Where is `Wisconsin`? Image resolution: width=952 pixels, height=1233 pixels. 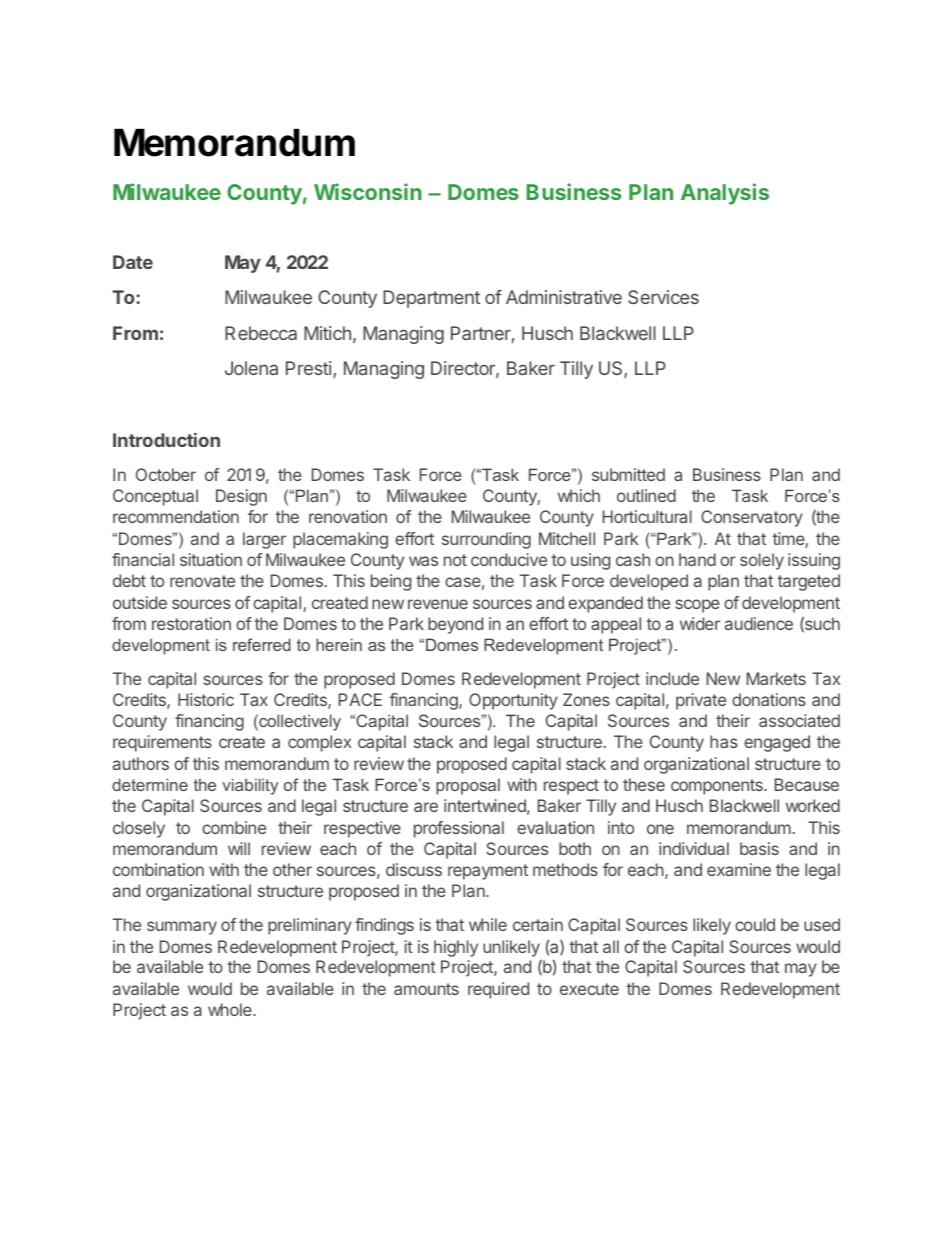 Wisconsin is located at coordinates (368, 191).
